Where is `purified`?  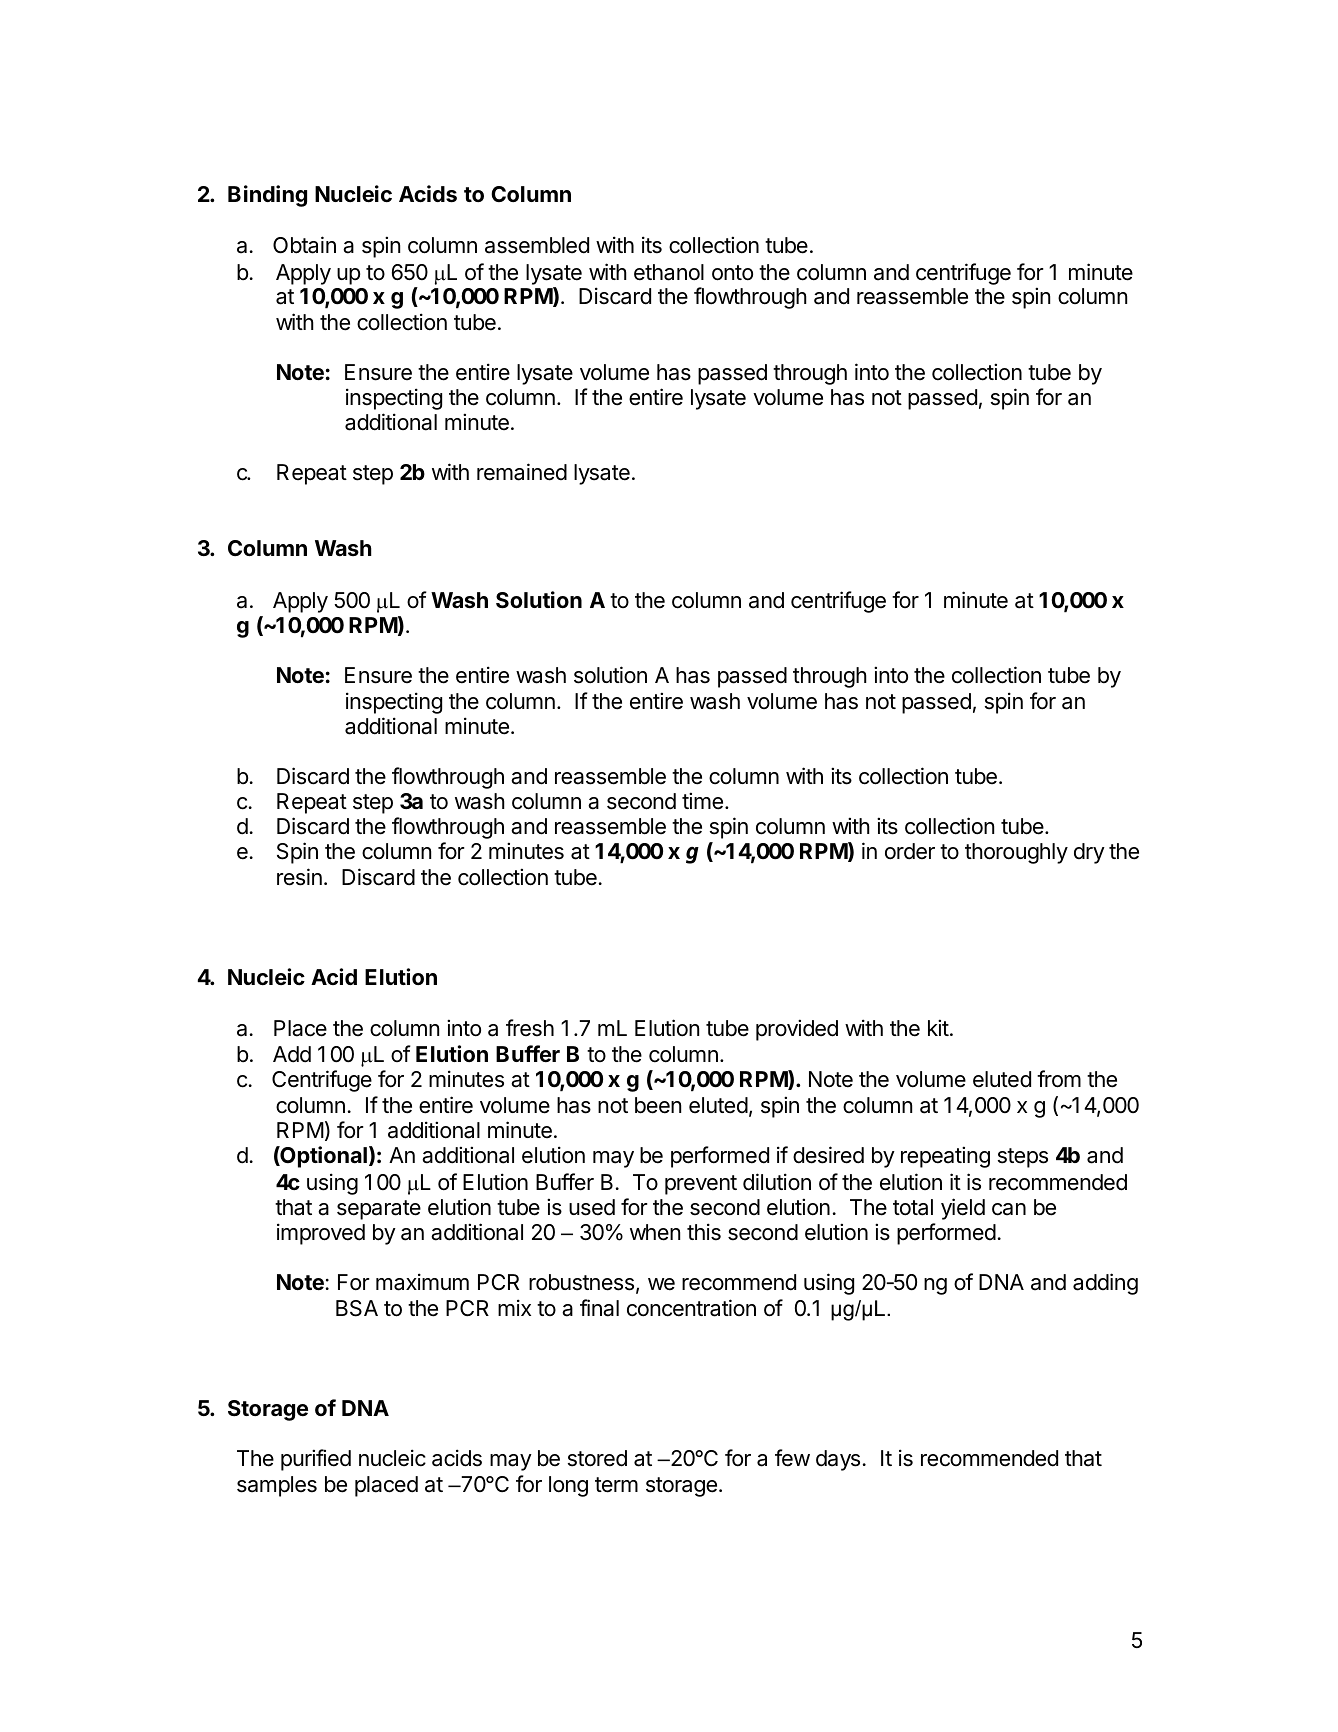 purified is located at coordinates (316, 1460).
